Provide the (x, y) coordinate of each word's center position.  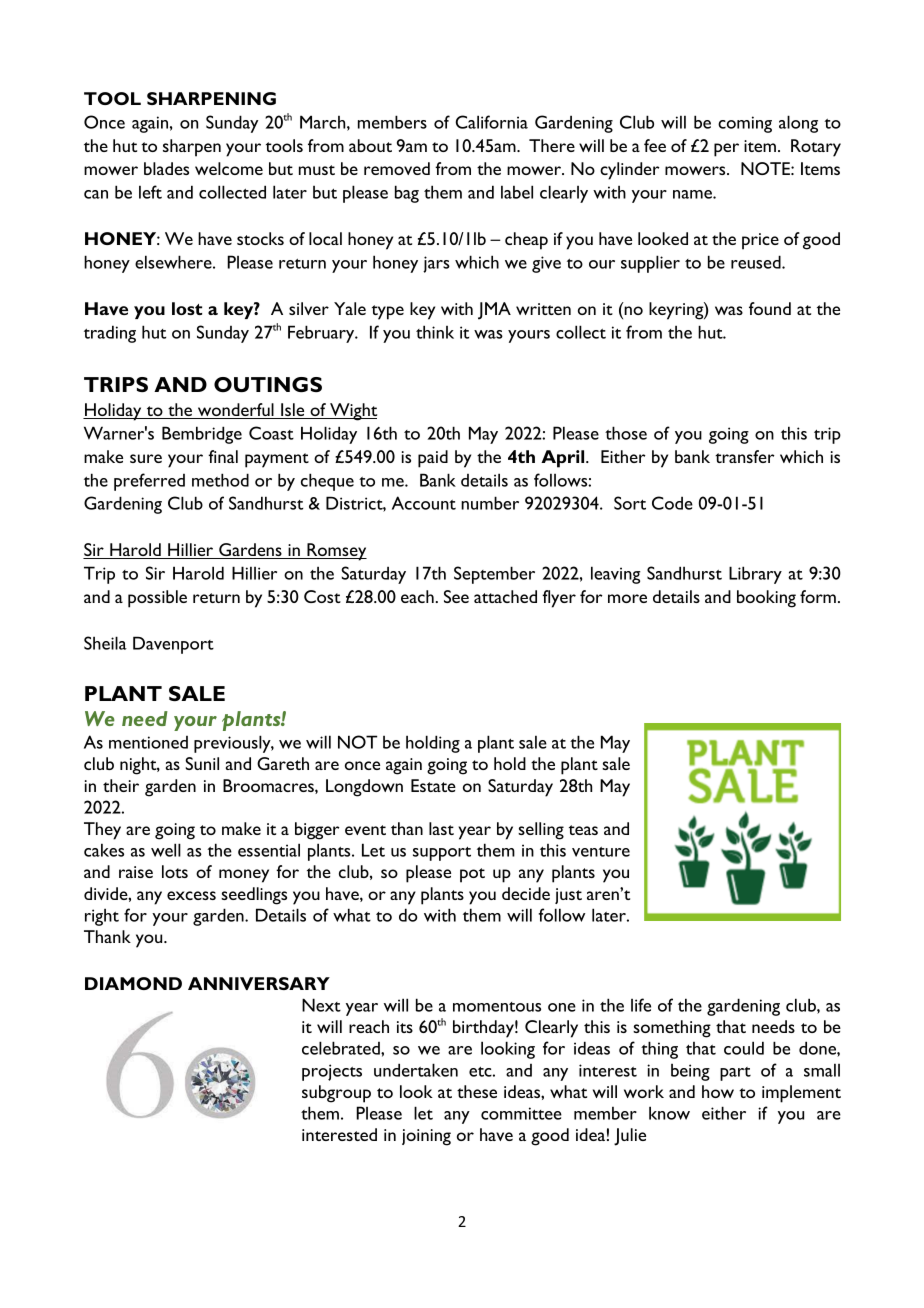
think (435, 332)
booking (766, 599)
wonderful (235, 411)
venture (601, 852)
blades (166, 168)
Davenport (173, 645)
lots (175, 871)
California (492, 122)
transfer (744, 456)
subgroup (336, 1094)
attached (505, 596)
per (726, 150)
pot (472, 875)
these (477, 1091)
